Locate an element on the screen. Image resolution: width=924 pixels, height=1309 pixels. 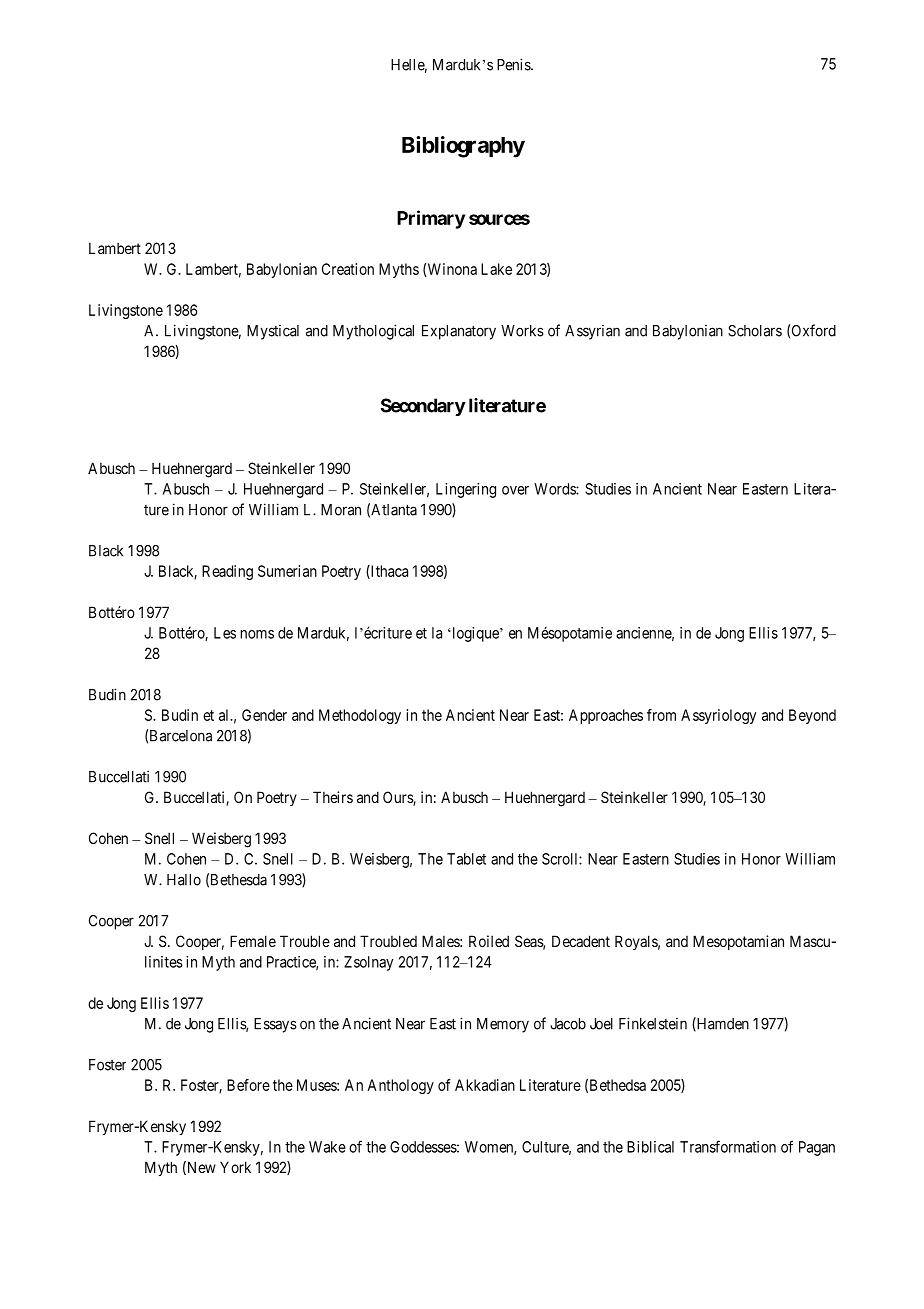
Bibliography is located at coordinates (463, 147).
